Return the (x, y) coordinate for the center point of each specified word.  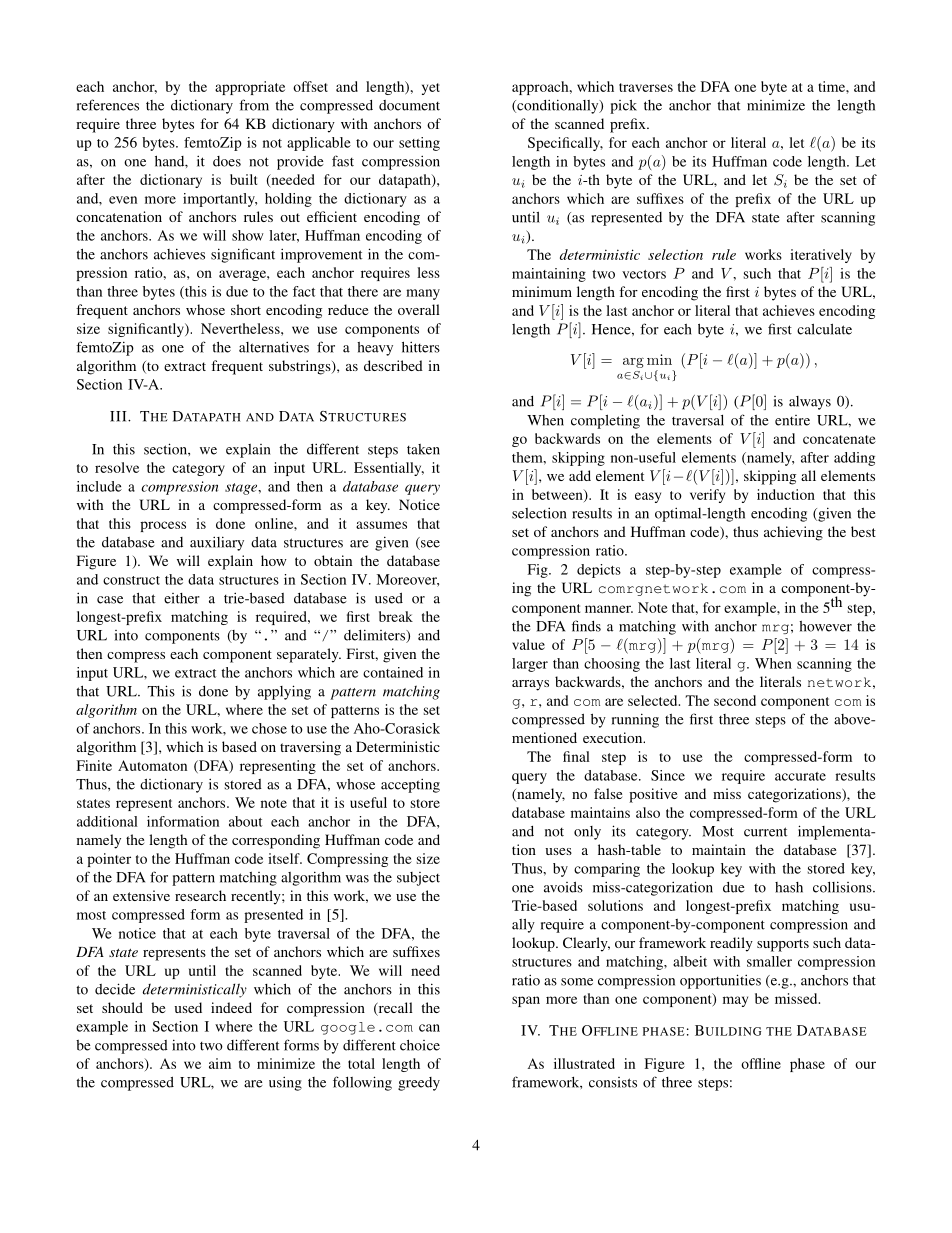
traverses (646, 87)
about (245, 821)
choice (420, 1045)
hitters (421, 347)
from (254, 105)
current (765, 832)
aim (220, 1063)
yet (431, 89)
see (429, 545)
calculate (824, 329)
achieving (793, 533)
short (246, 309)
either (182, 598)
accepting (410, 785)
